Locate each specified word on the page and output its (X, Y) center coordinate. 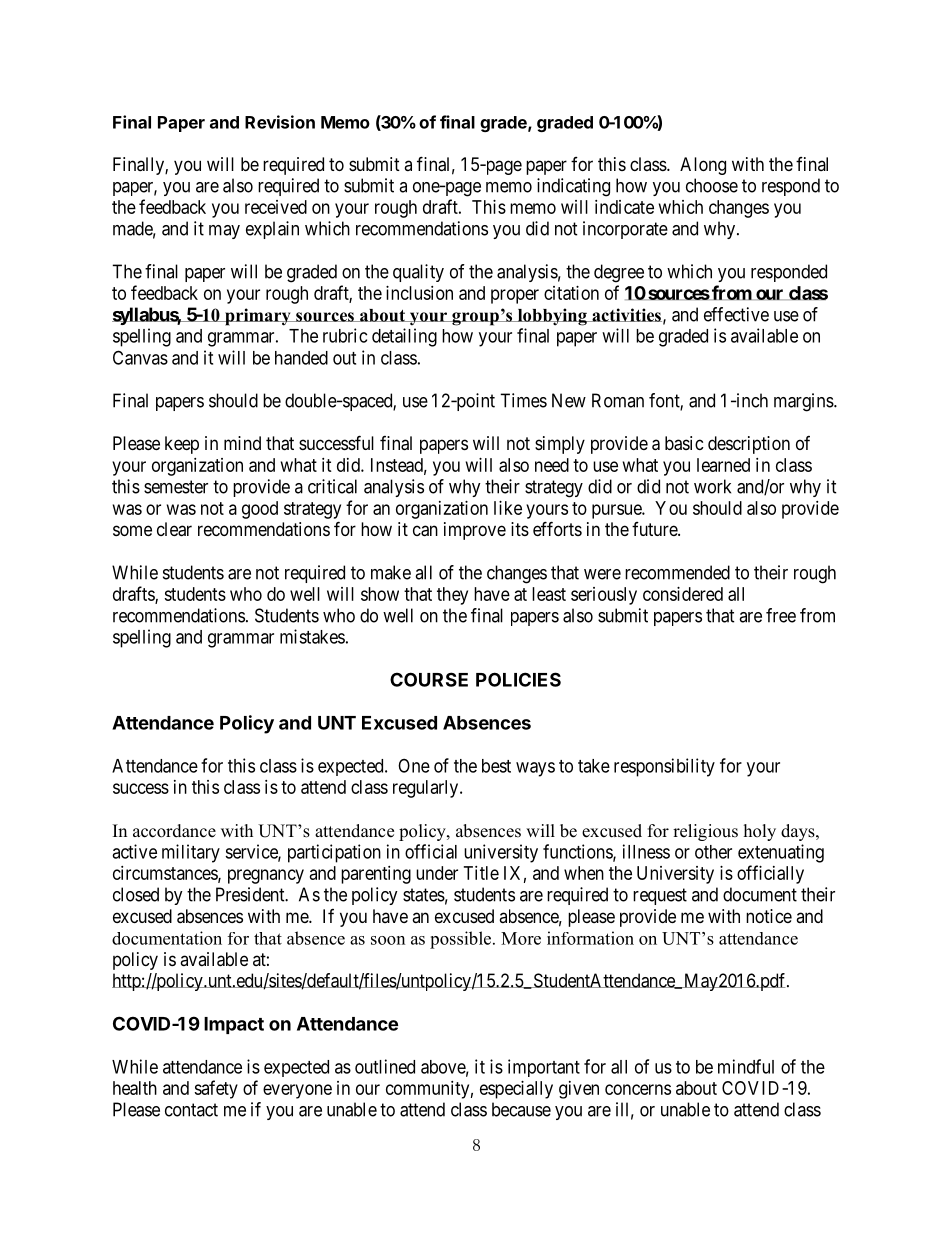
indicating (573, 187)
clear (174, 529)
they (452, 596)
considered (683, 594)
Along (703, 166)
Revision (280, 122)
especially (516, 1090)
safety (216, 1089)
